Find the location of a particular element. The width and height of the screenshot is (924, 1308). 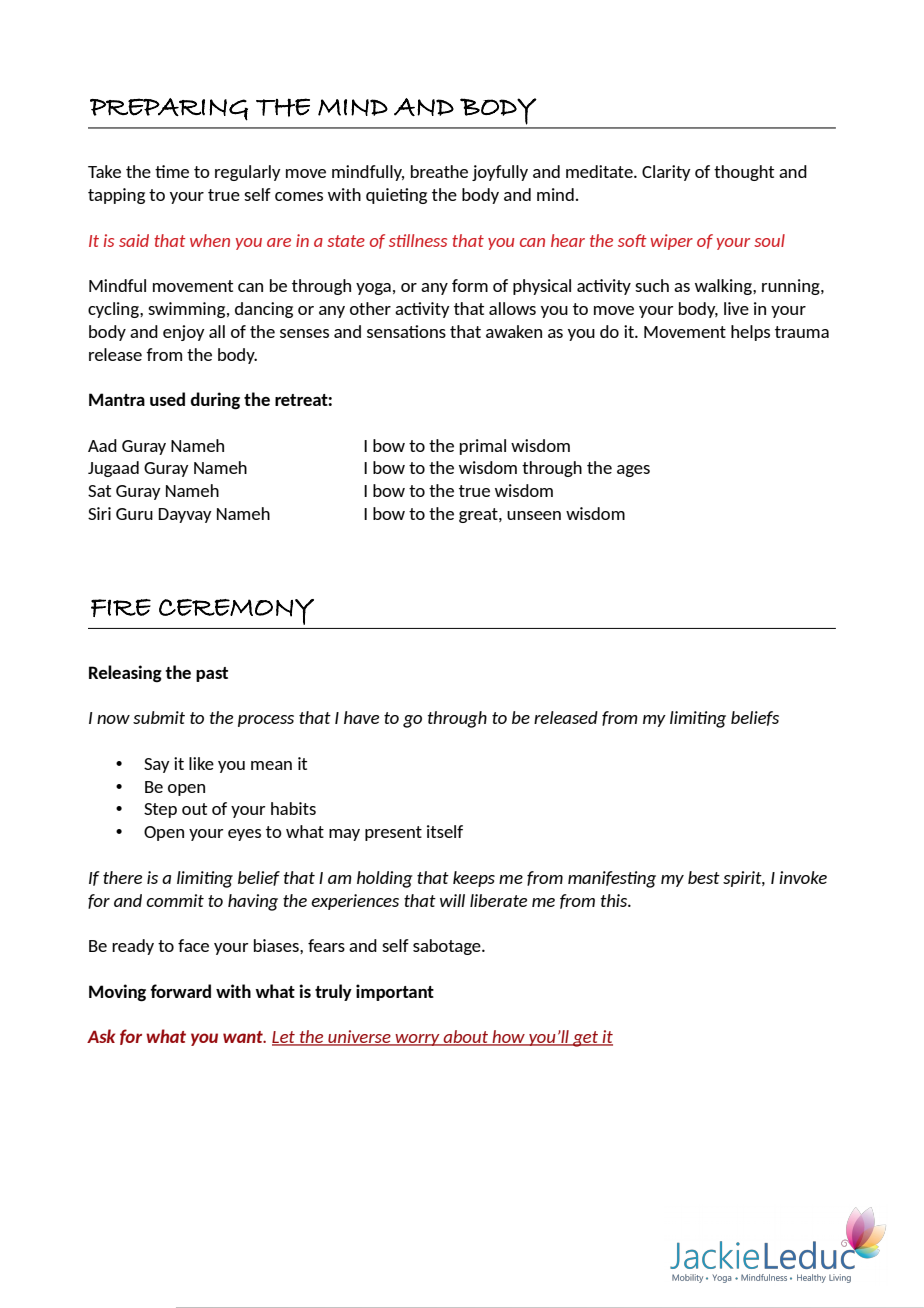

PREPARING is located at coordinates (169, 109).
